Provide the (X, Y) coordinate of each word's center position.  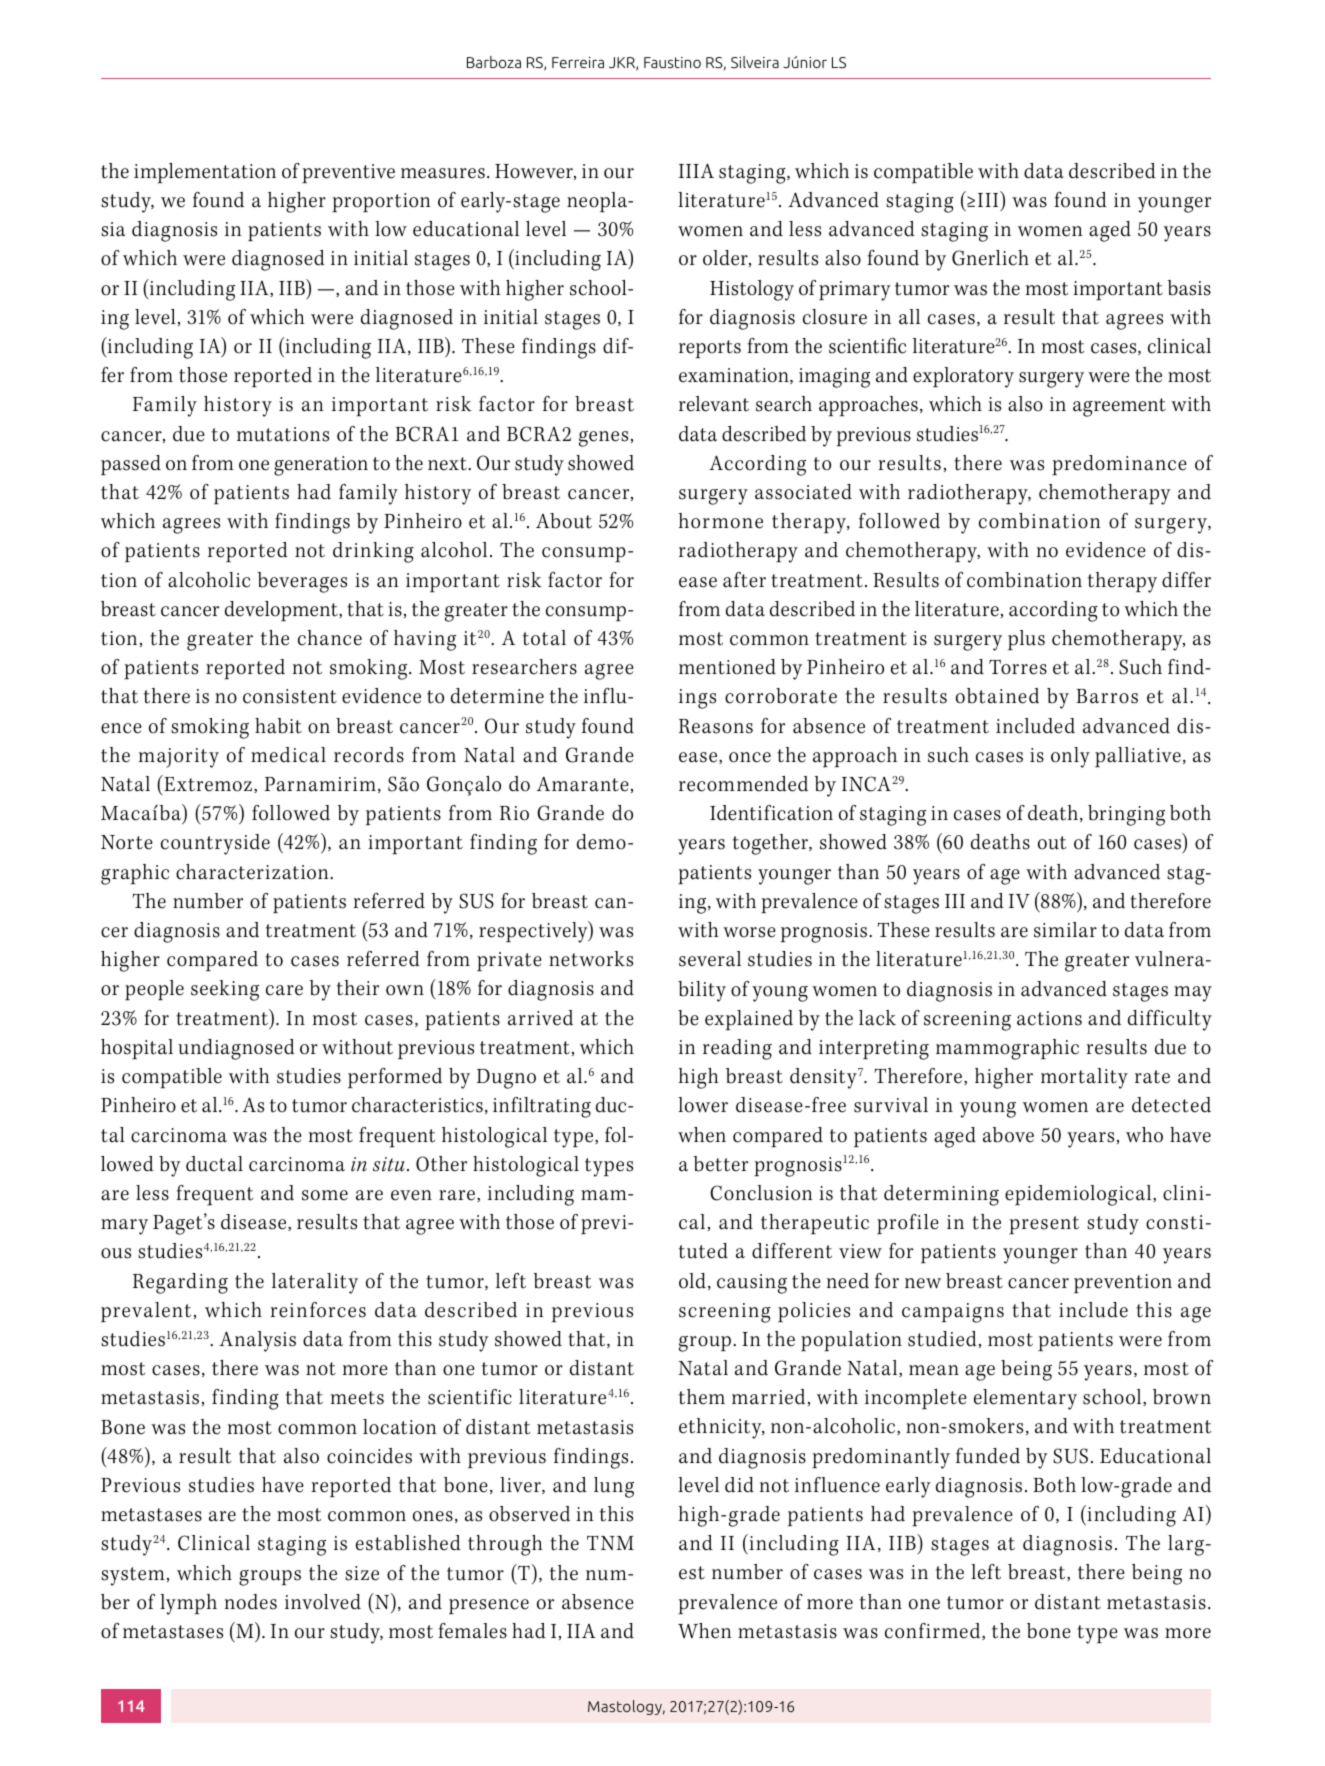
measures (443, 173)
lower (703, 1105)
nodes (251, 1602)
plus (1026, 640)
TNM (610, 1543)
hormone (721, 521)
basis (1189, 288)
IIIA (696, 170)
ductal (214, 1164)
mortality (1084, 1078)
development (282, 611)
